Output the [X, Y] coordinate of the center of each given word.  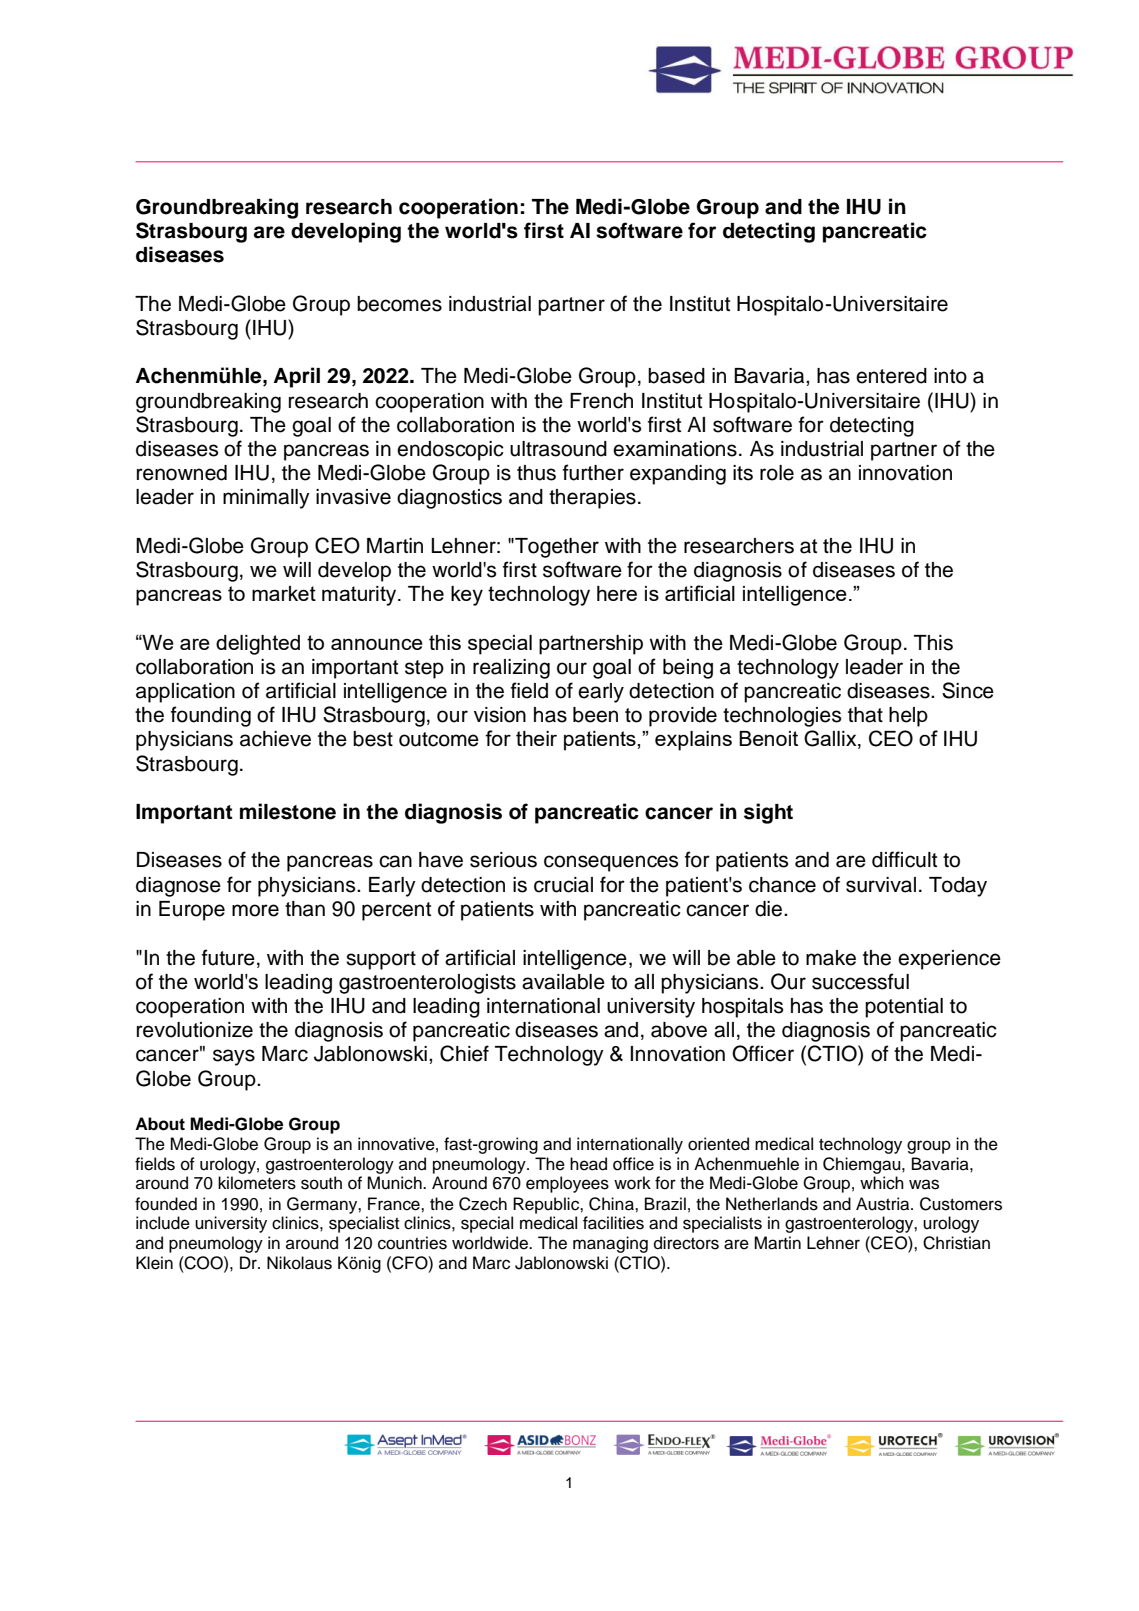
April [296, 377]
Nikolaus [299, 1263]
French [601, 401]
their [536, 738]
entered [891, 376]
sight [768, 813]
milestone [288, 811]
